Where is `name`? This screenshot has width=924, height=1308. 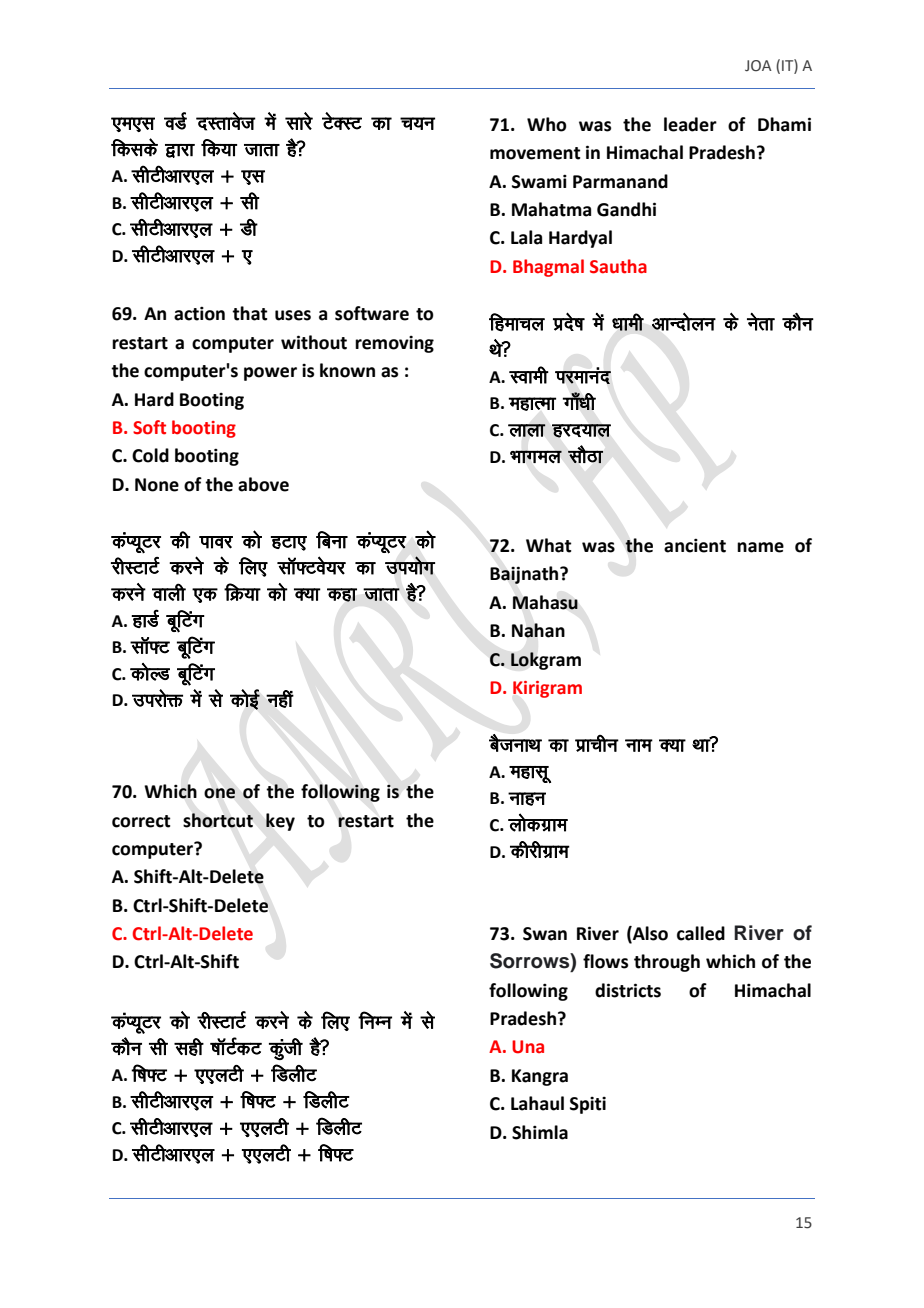 name is located at coordinates (760, 547).
